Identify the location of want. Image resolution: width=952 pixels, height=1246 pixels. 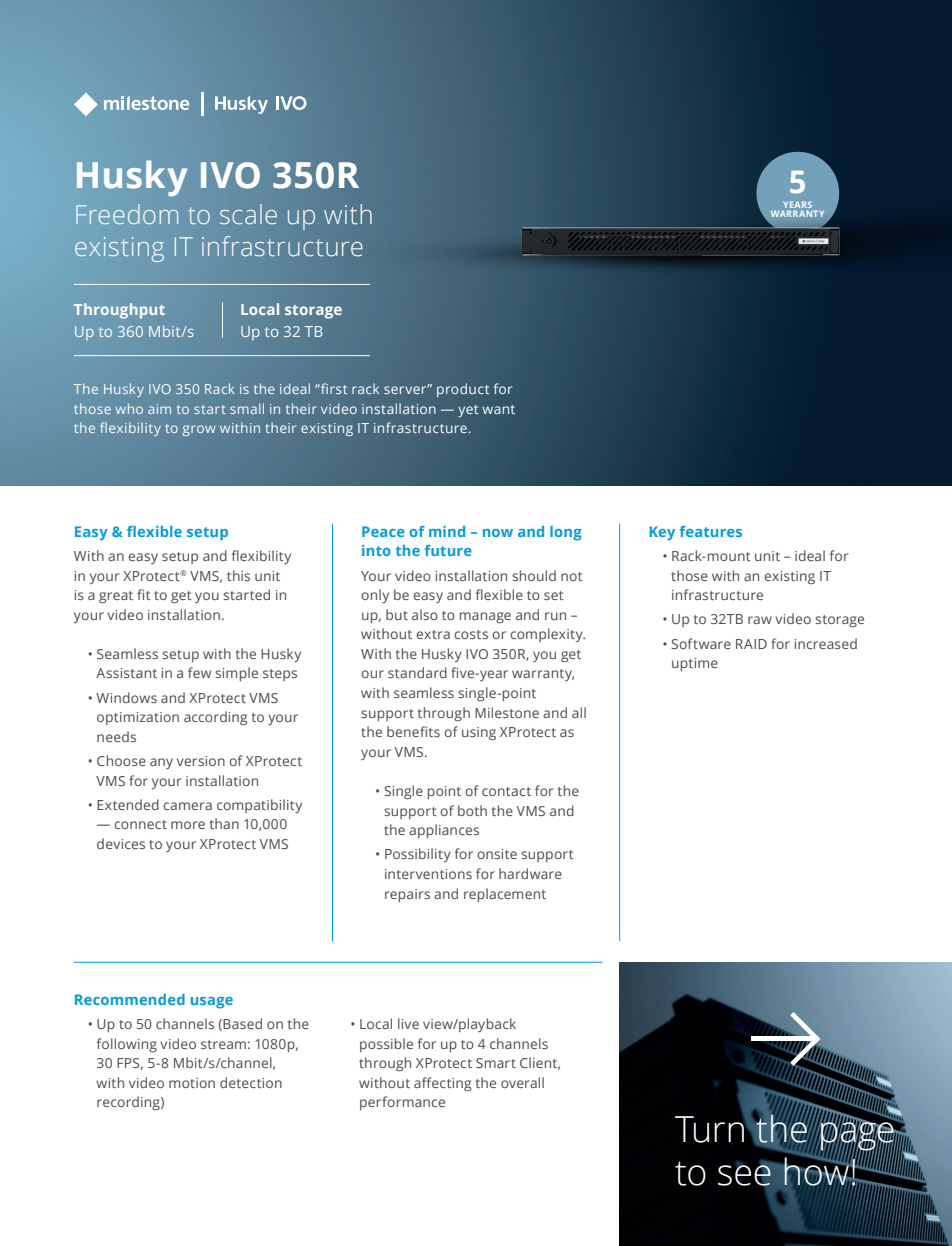
(498, 409).
